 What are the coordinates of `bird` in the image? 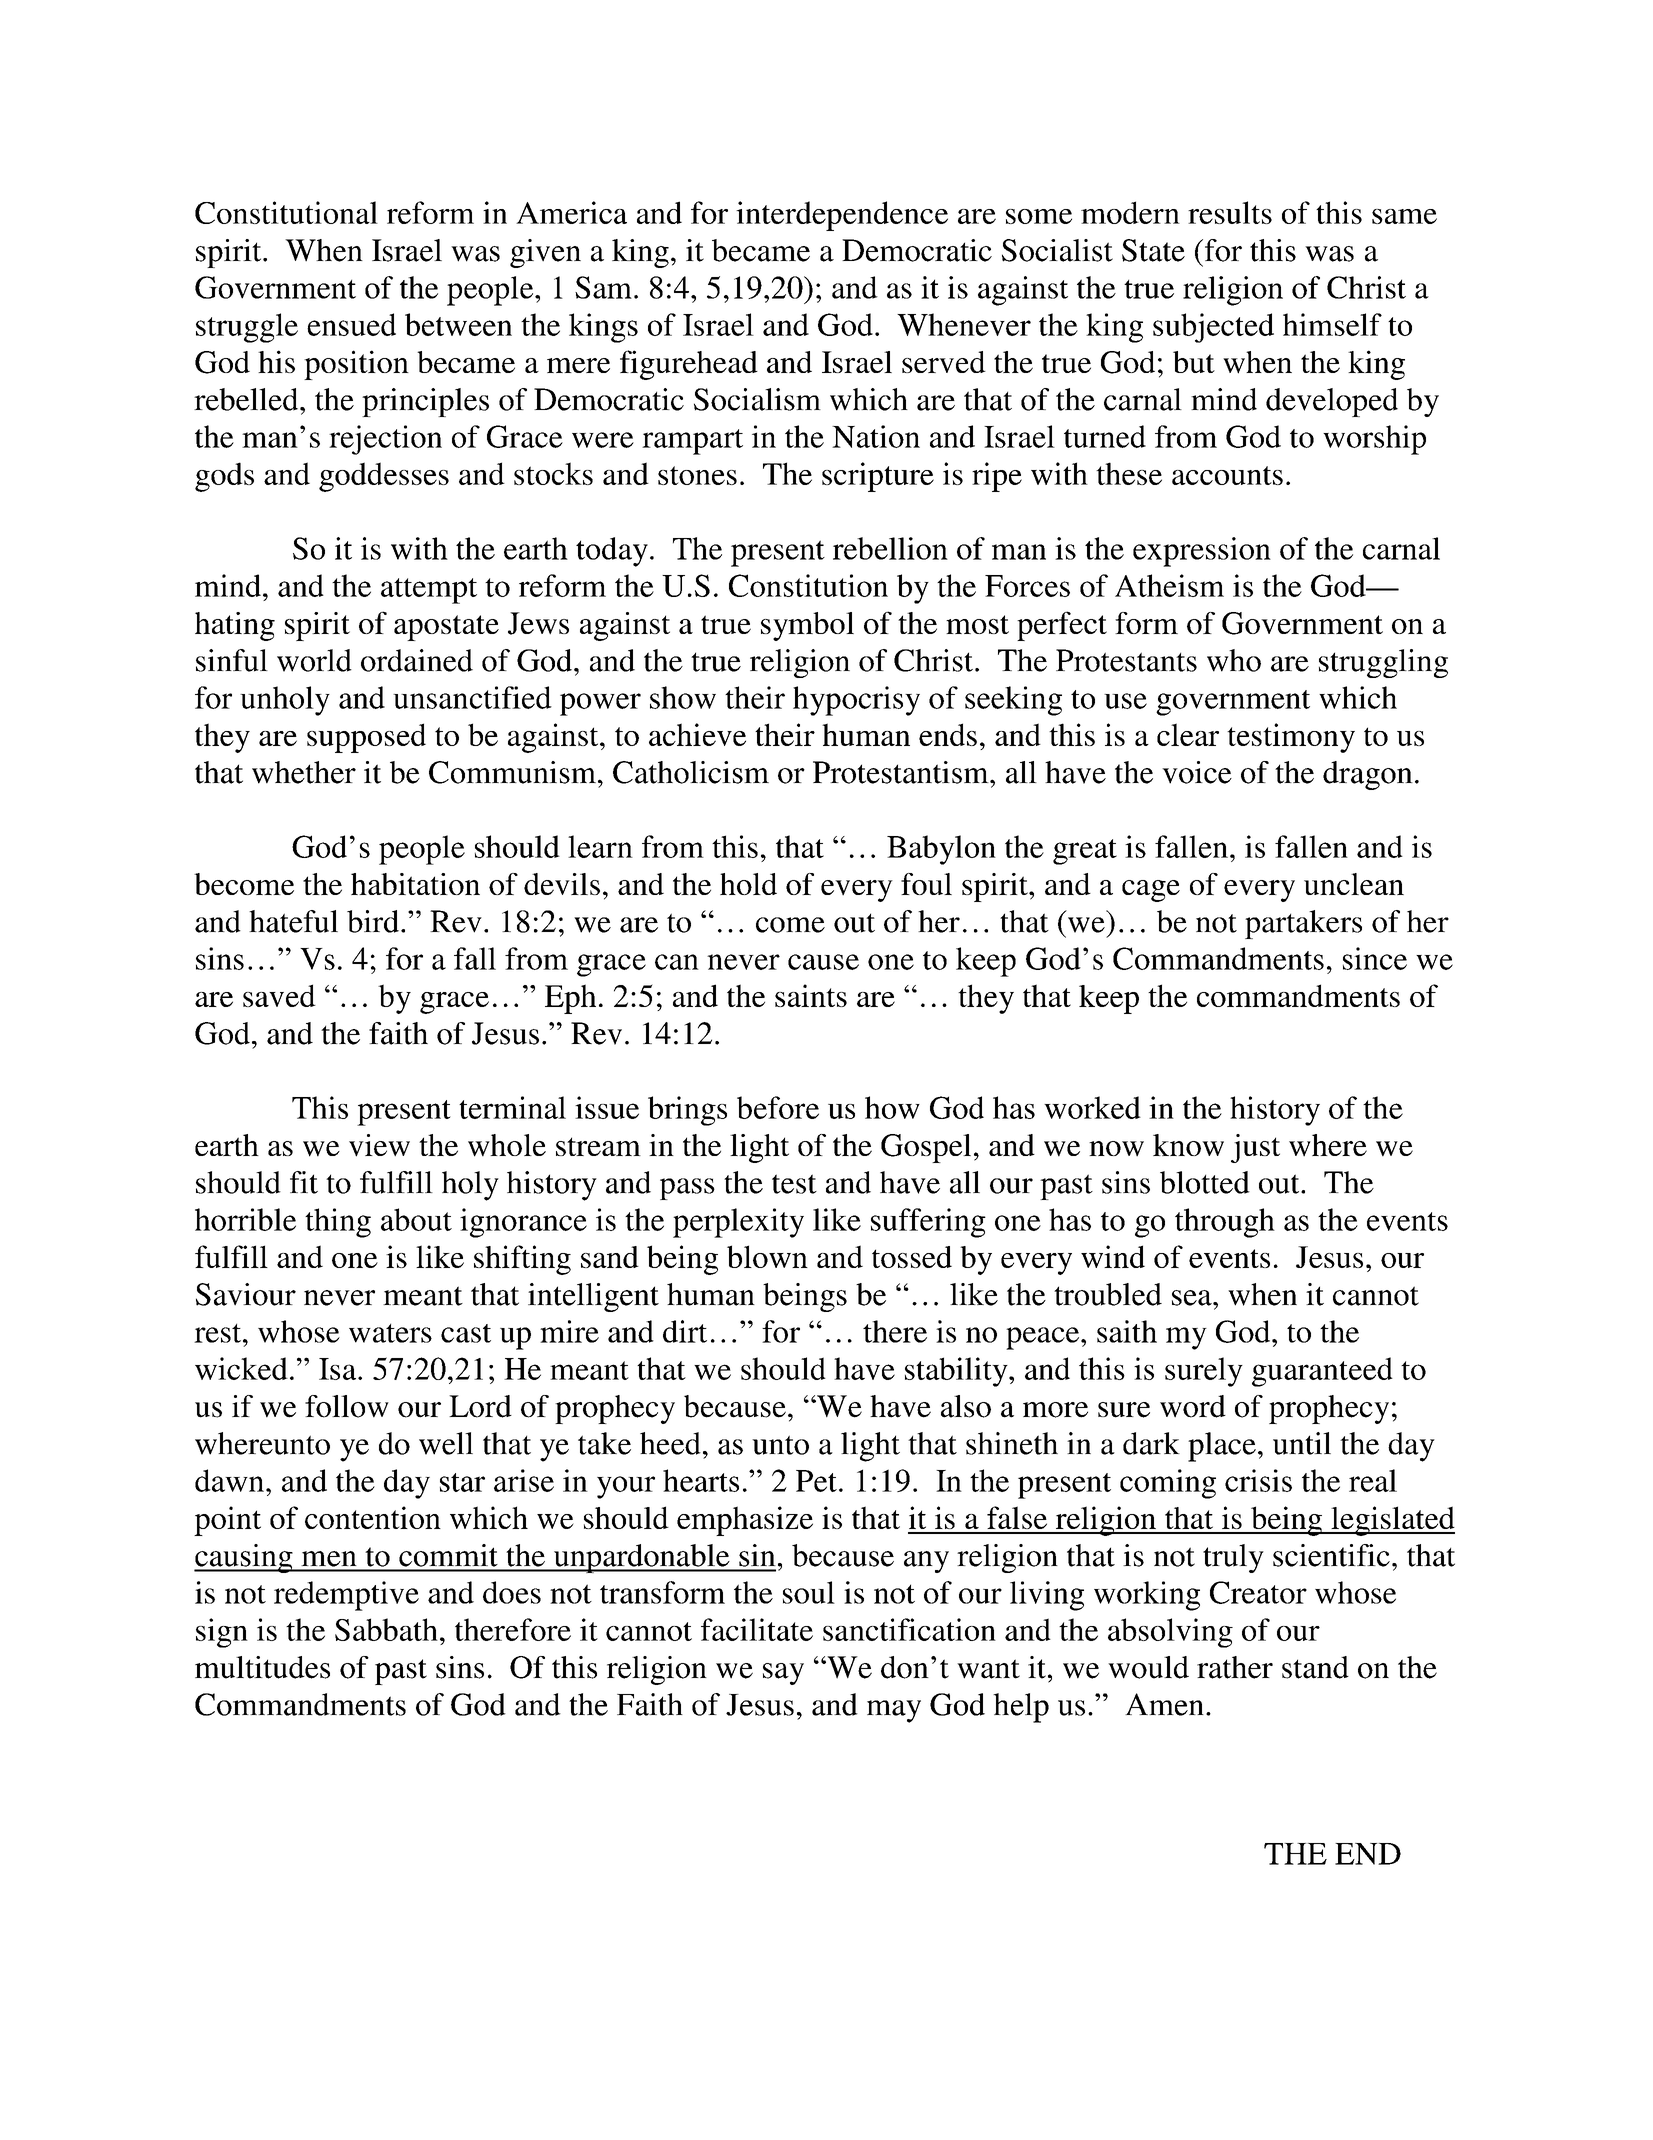 It's located at (373, 921).
